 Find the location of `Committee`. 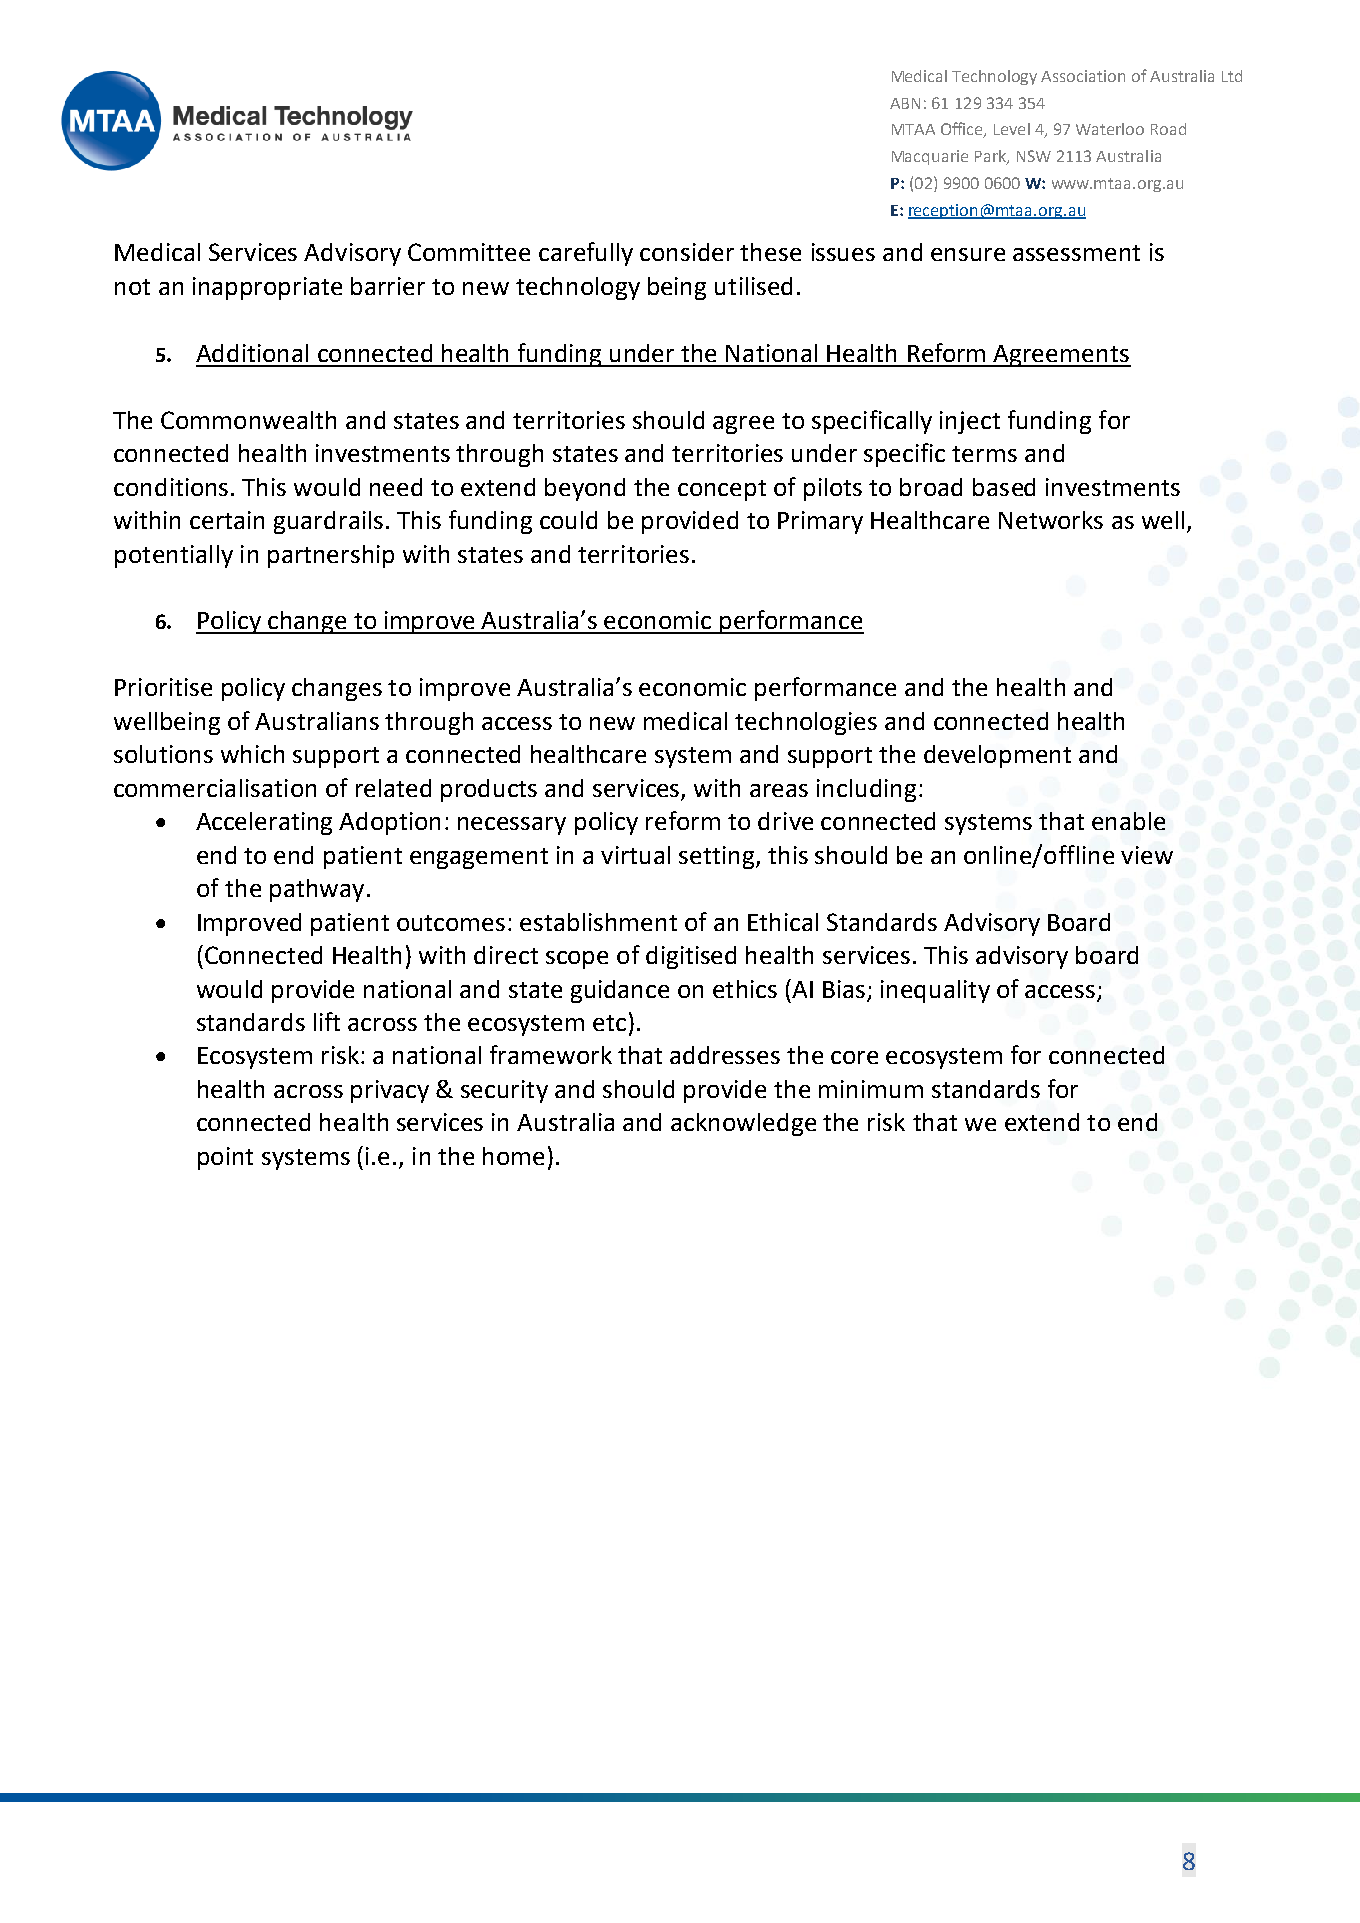

Committee is located at coordinates (469, 252).
